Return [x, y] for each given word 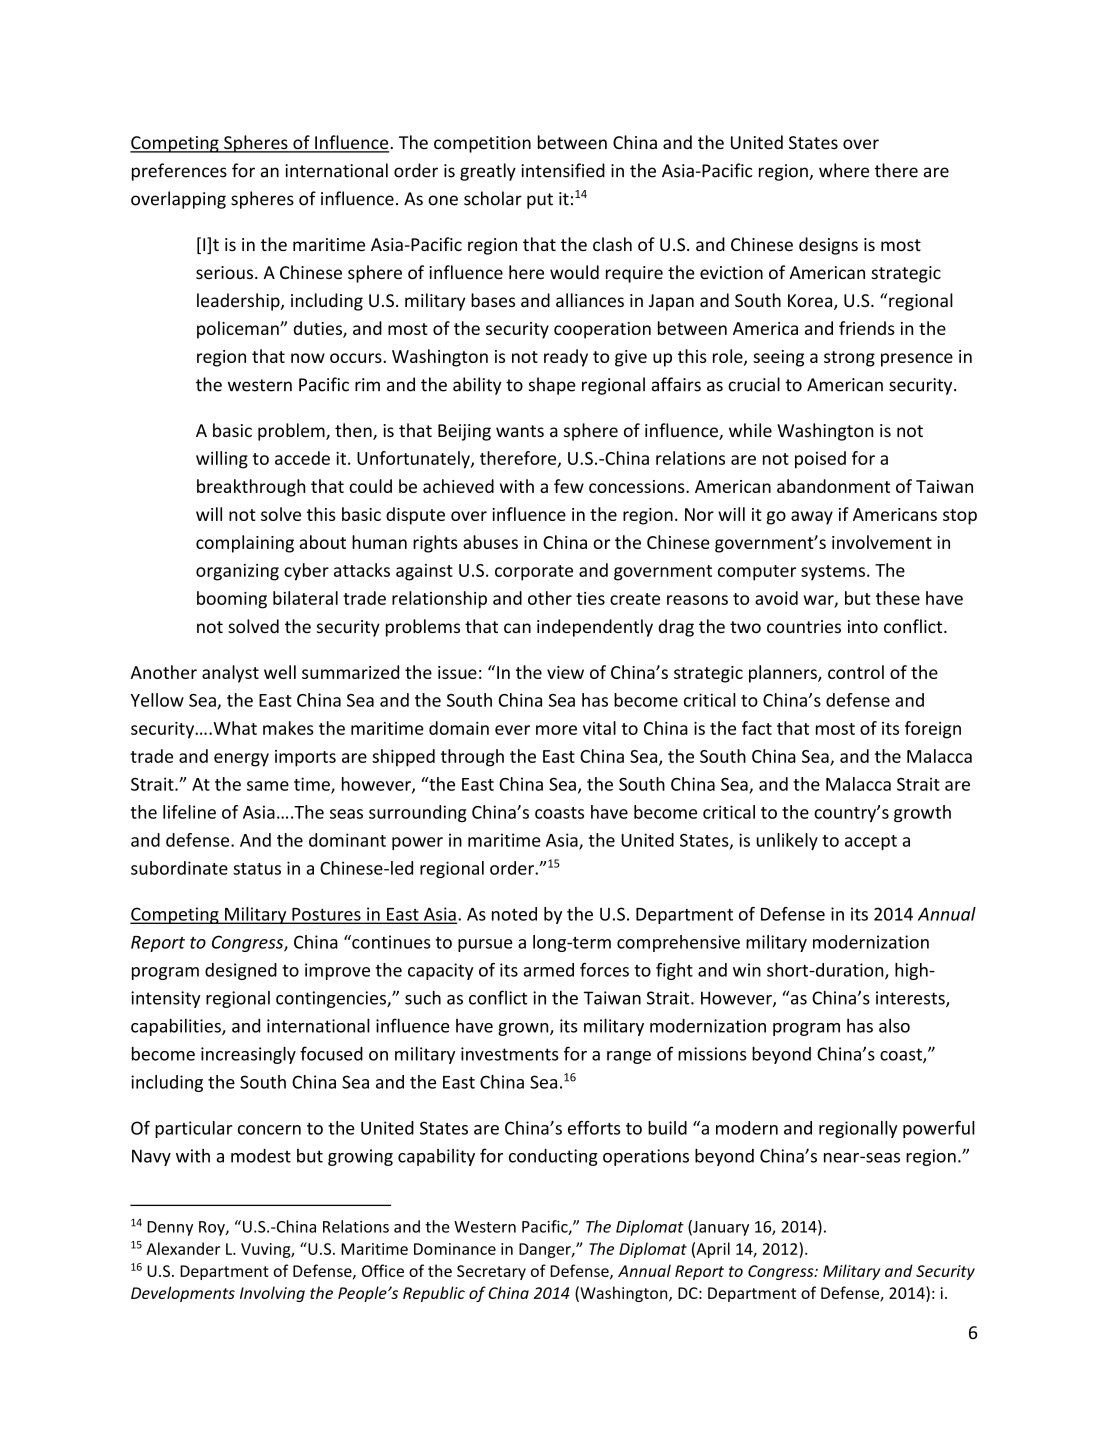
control [856, 672]
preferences [179, 172]
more [556, 730]
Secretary [491, 1272]
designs [828, 246]
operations [646, 1157]
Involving [272, 1294]
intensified [563, 170]
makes [288, 728]
